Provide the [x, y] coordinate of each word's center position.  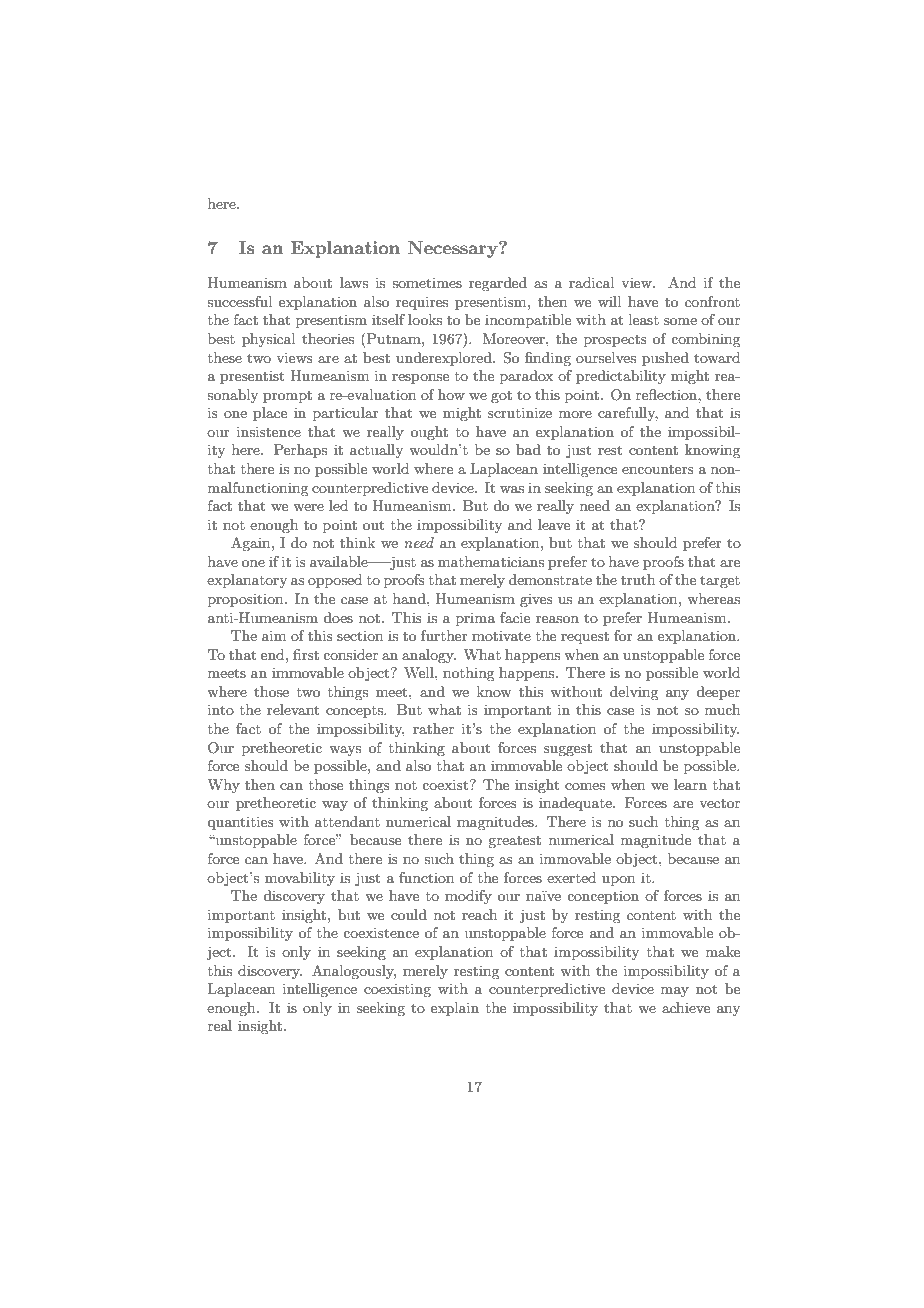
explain [455, 1009]
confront [712, 301]
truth [638, 579]
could [409, 914]
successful [239, 301]
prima [475, 619]
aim [274, 635]
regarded [498, 284]
